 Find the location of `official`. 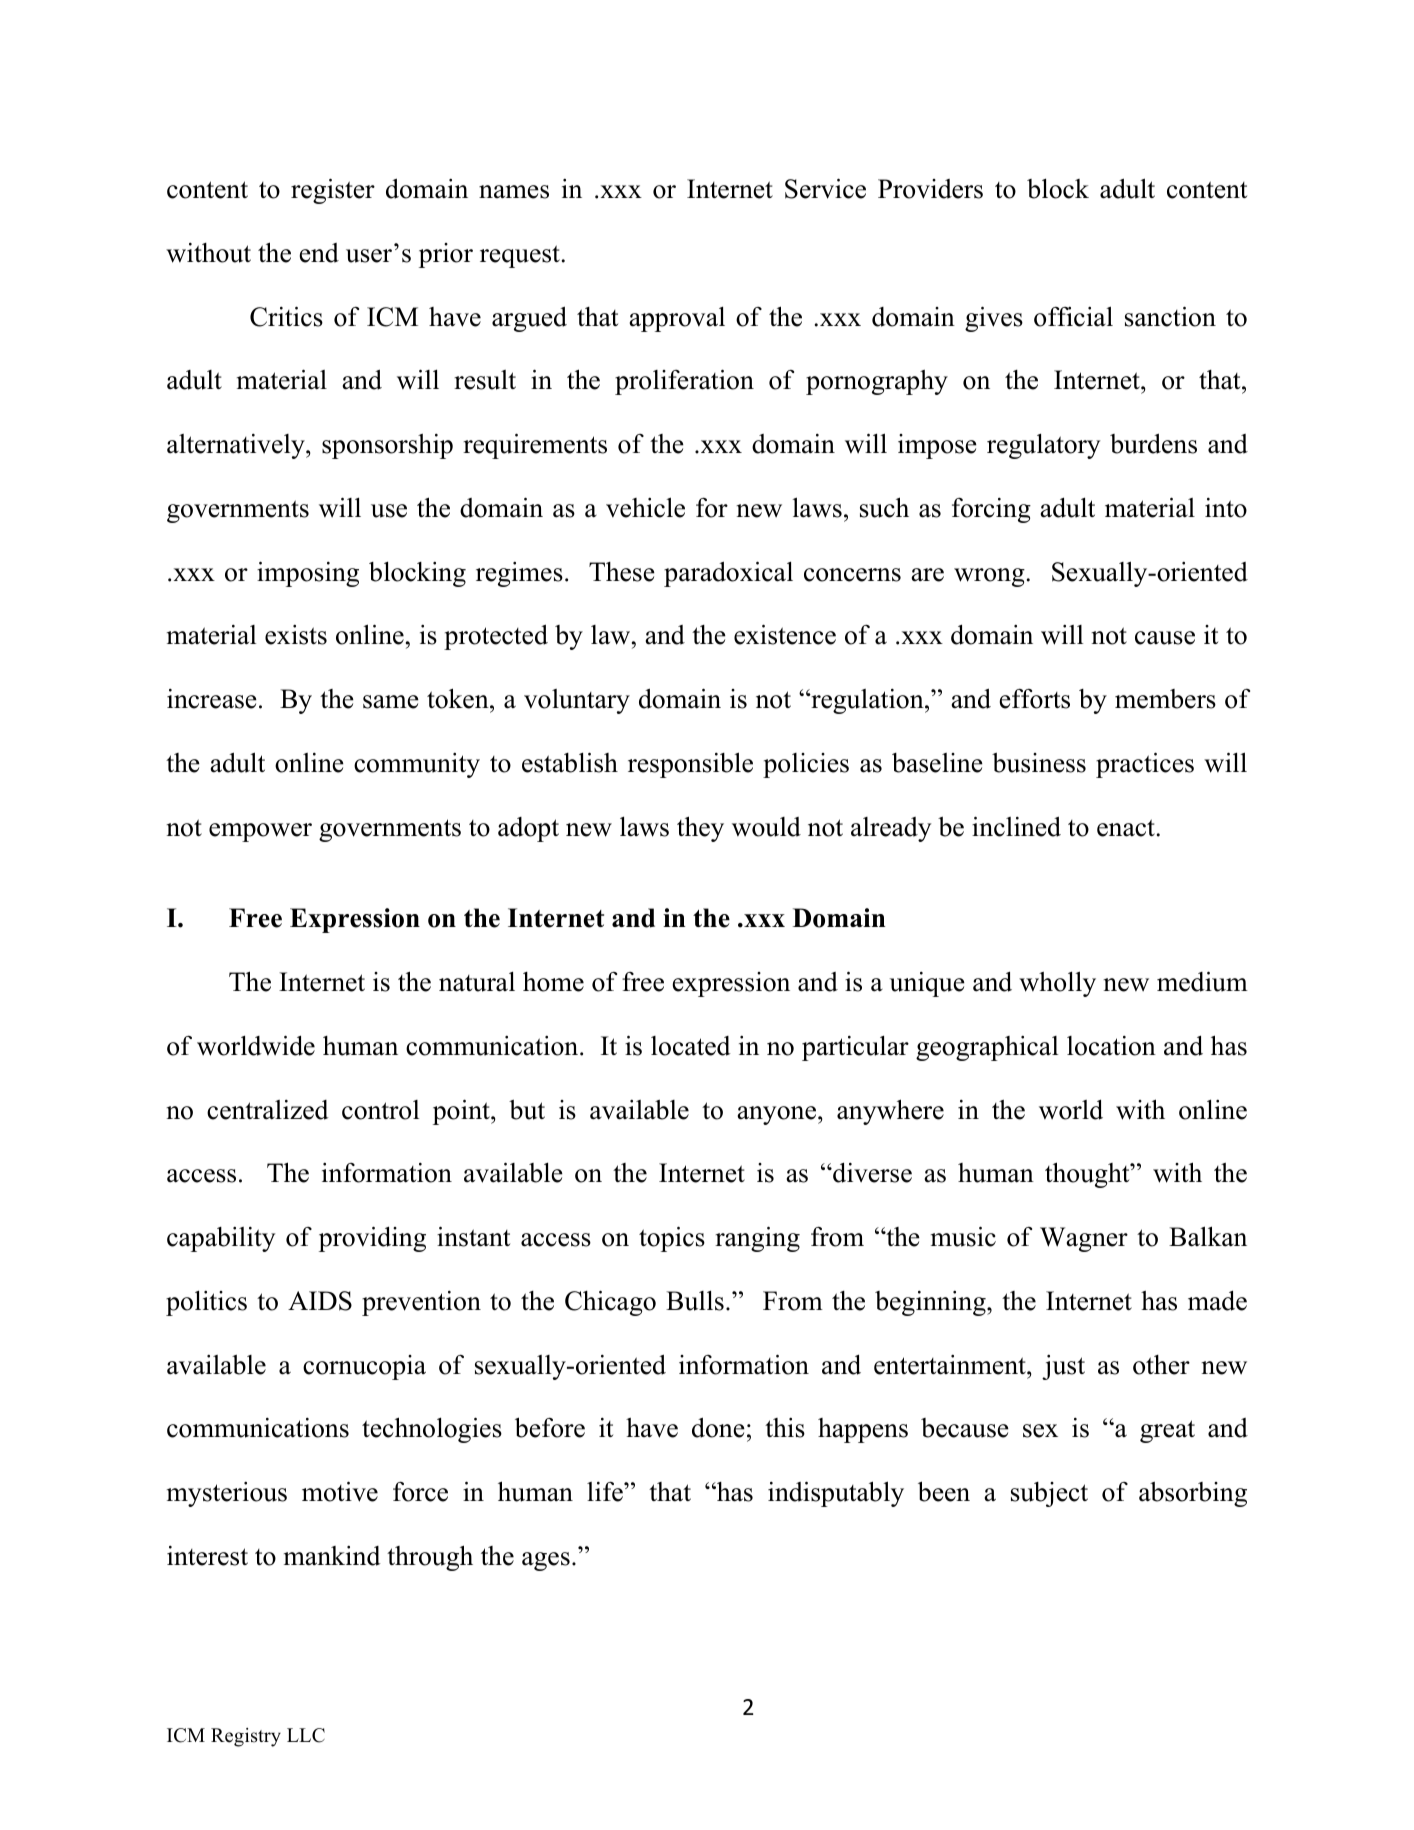

official is located at coordinates (1073, 316).
